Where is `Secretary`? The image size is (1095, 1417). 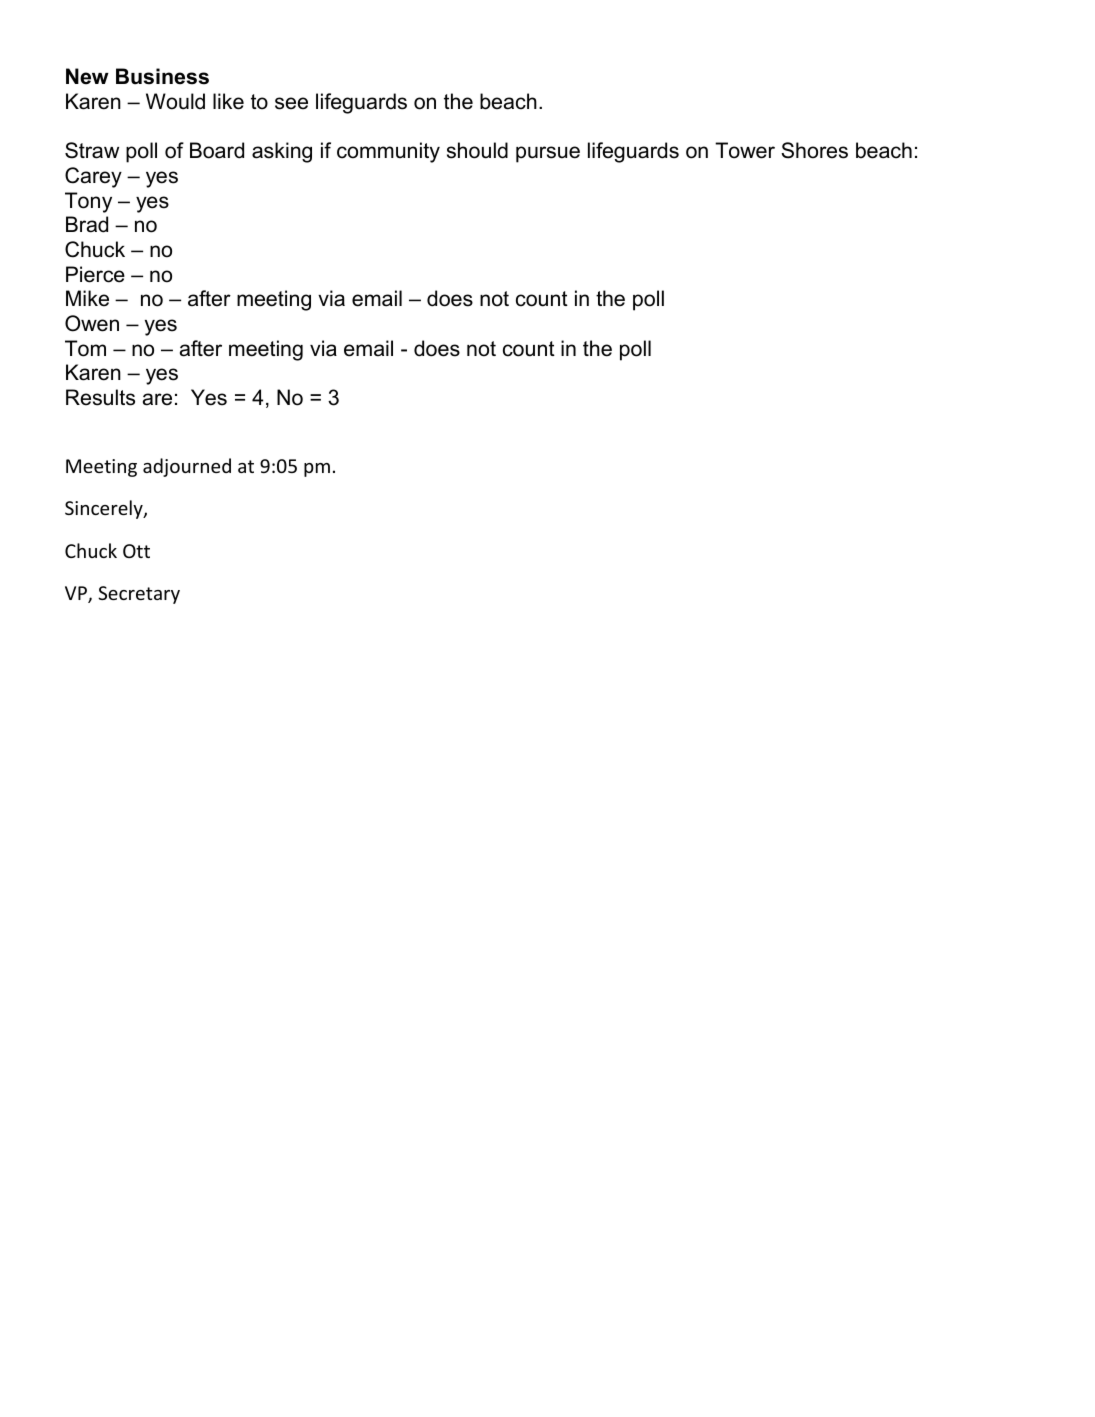
Secretary is located at coordinates (139, 595).
